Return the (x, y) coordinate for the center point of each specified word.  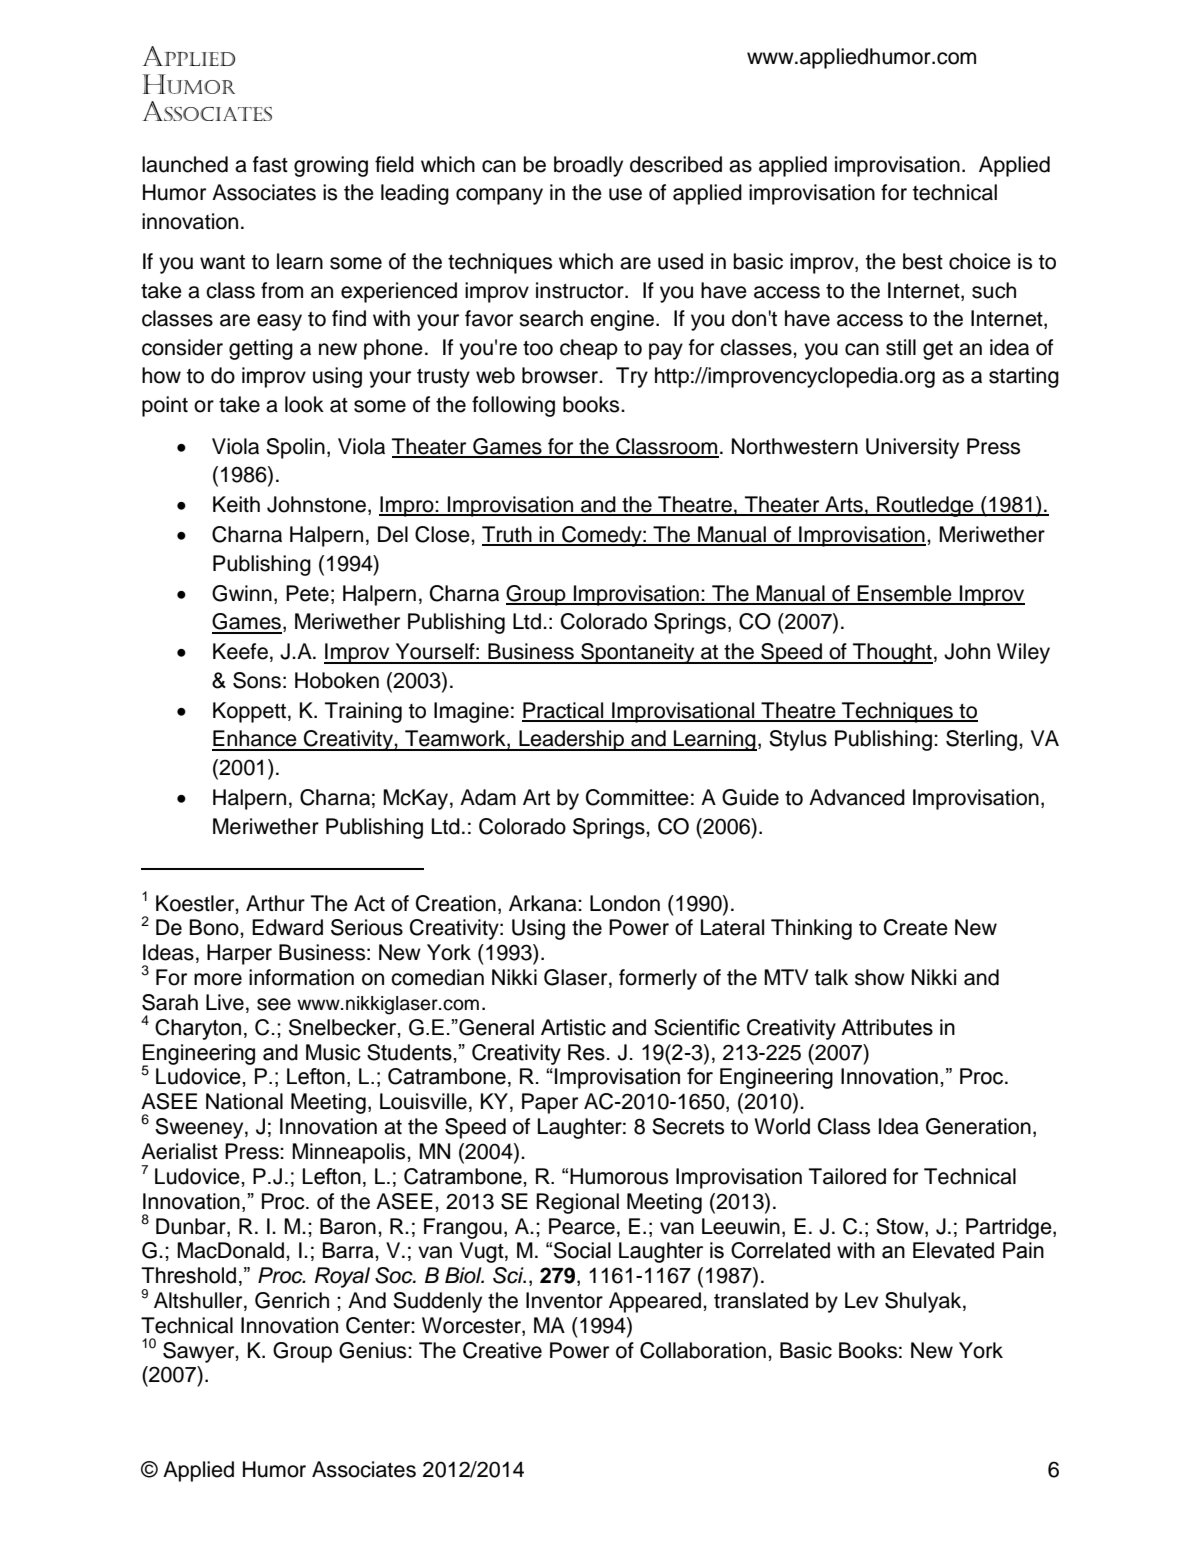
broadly (588, 166)
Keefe (240, 651)
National (244, 1101)
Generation (978, 1126)
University (912, 448)
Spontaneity (638, 653)
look (304, 404)
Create (916, 927)
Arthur (275, 903)
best (923, 261)
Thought (892, 653)
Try (632, 377)
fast (270, 164)
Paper (550, 1103)
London (625, 903)
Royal (342, 1277)
